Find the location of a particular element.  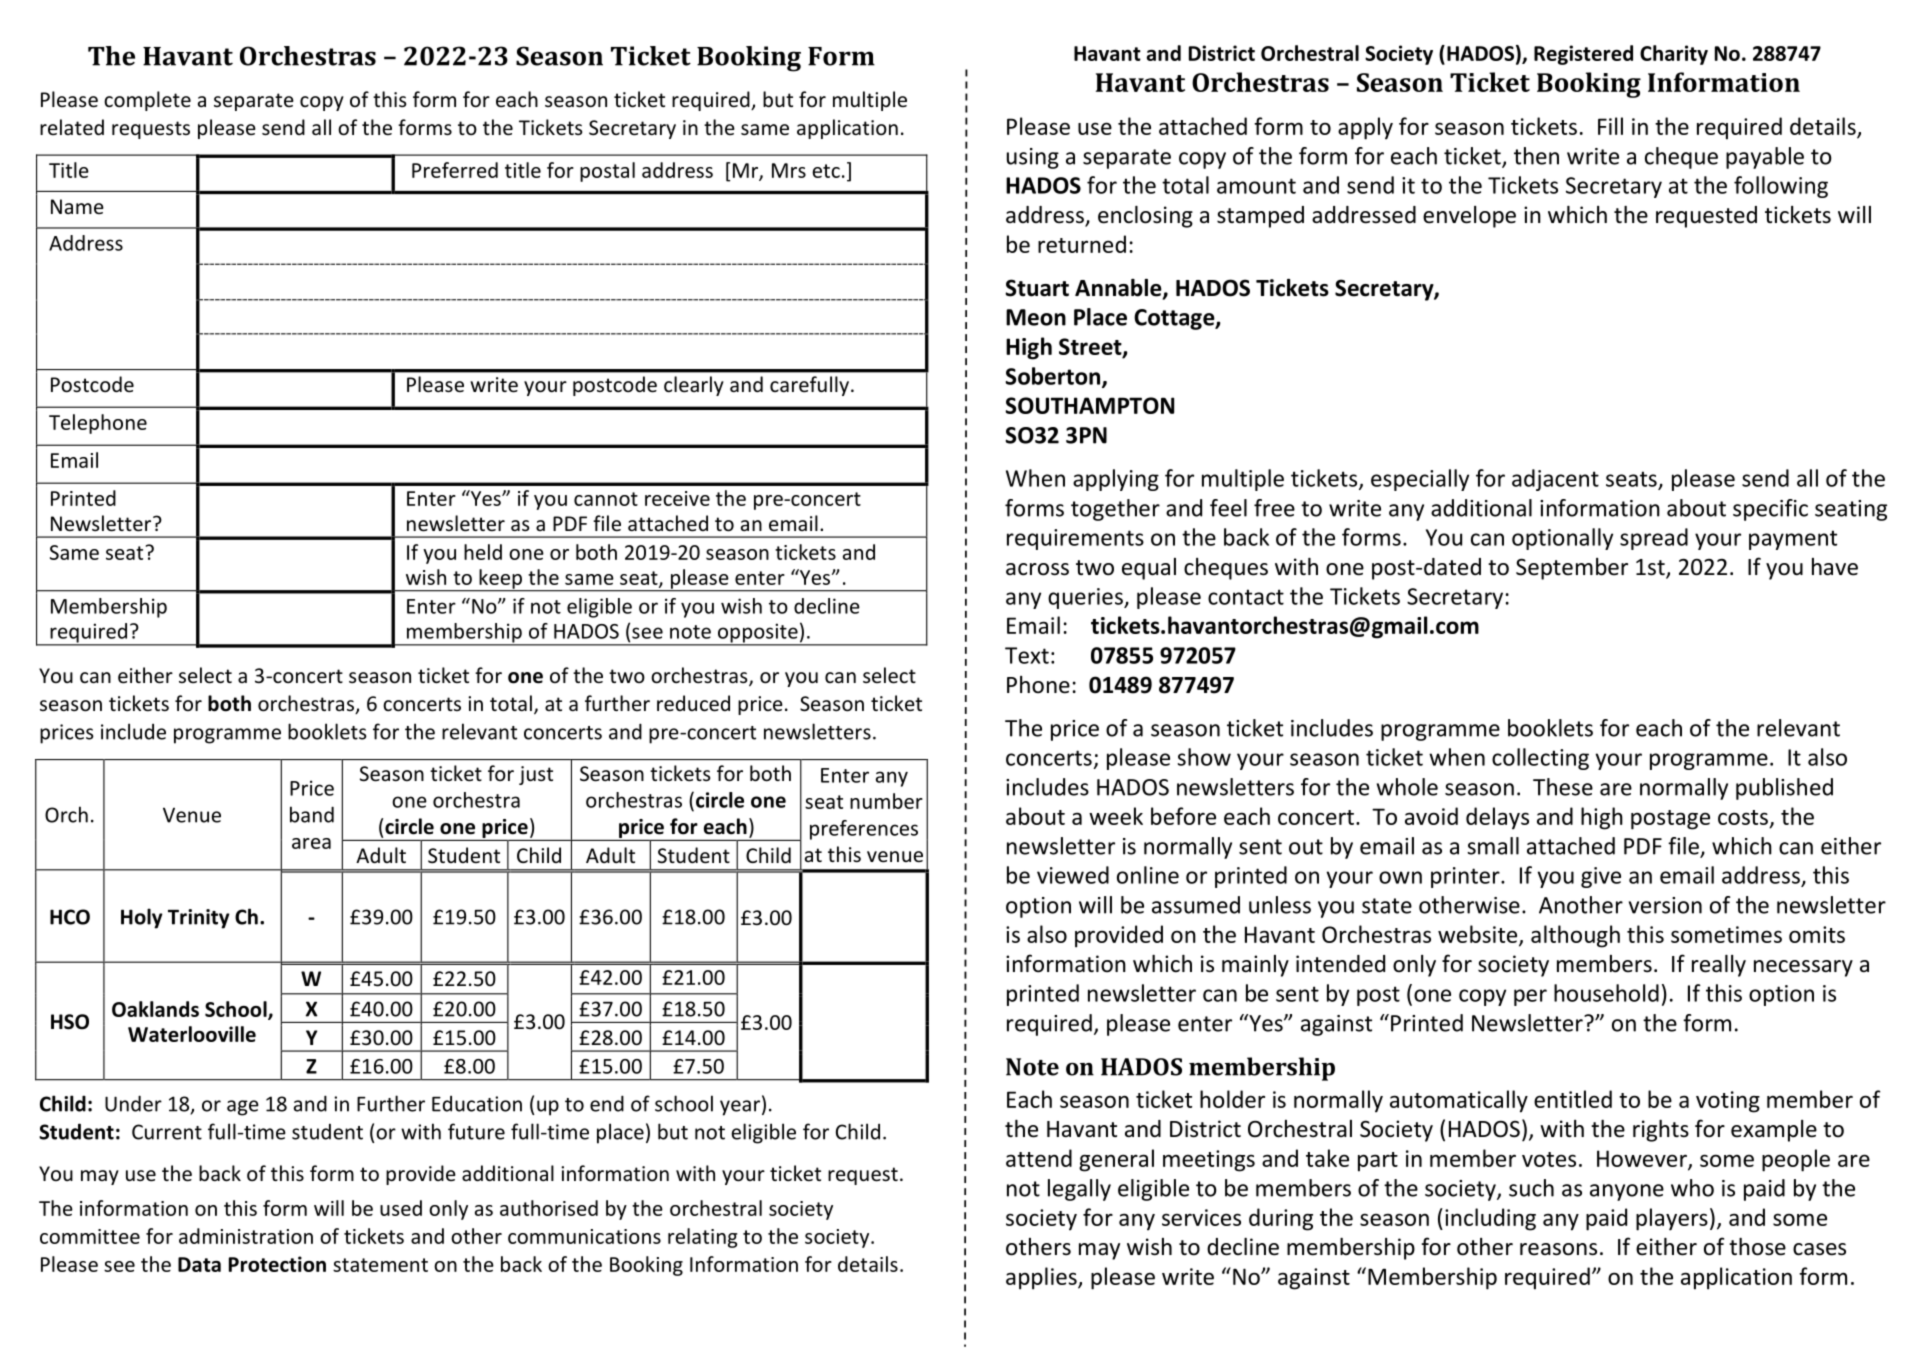

applies is located at coordinates (1042, 1278).
